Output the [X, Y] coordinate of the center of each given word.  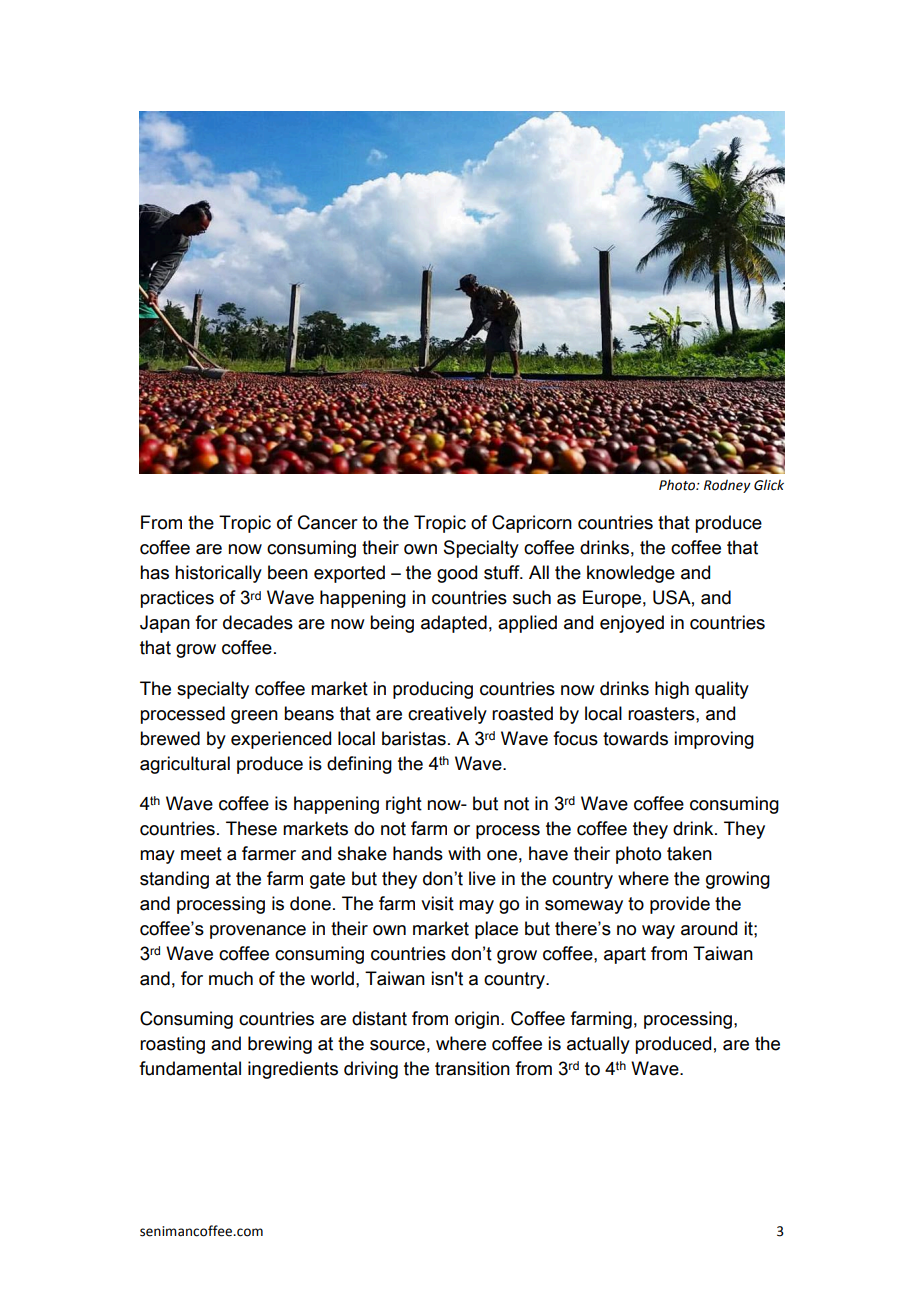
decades [258, 622]
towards [635, 738]
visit [437, 903]
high [672, 690]
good [457, 574]
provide [680, 905]
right [404, 805]
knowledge [631, 574]
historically [218, 574]
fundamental [190, 1068]
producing [433, 690]
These [251, 828]
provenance [258, 932]
